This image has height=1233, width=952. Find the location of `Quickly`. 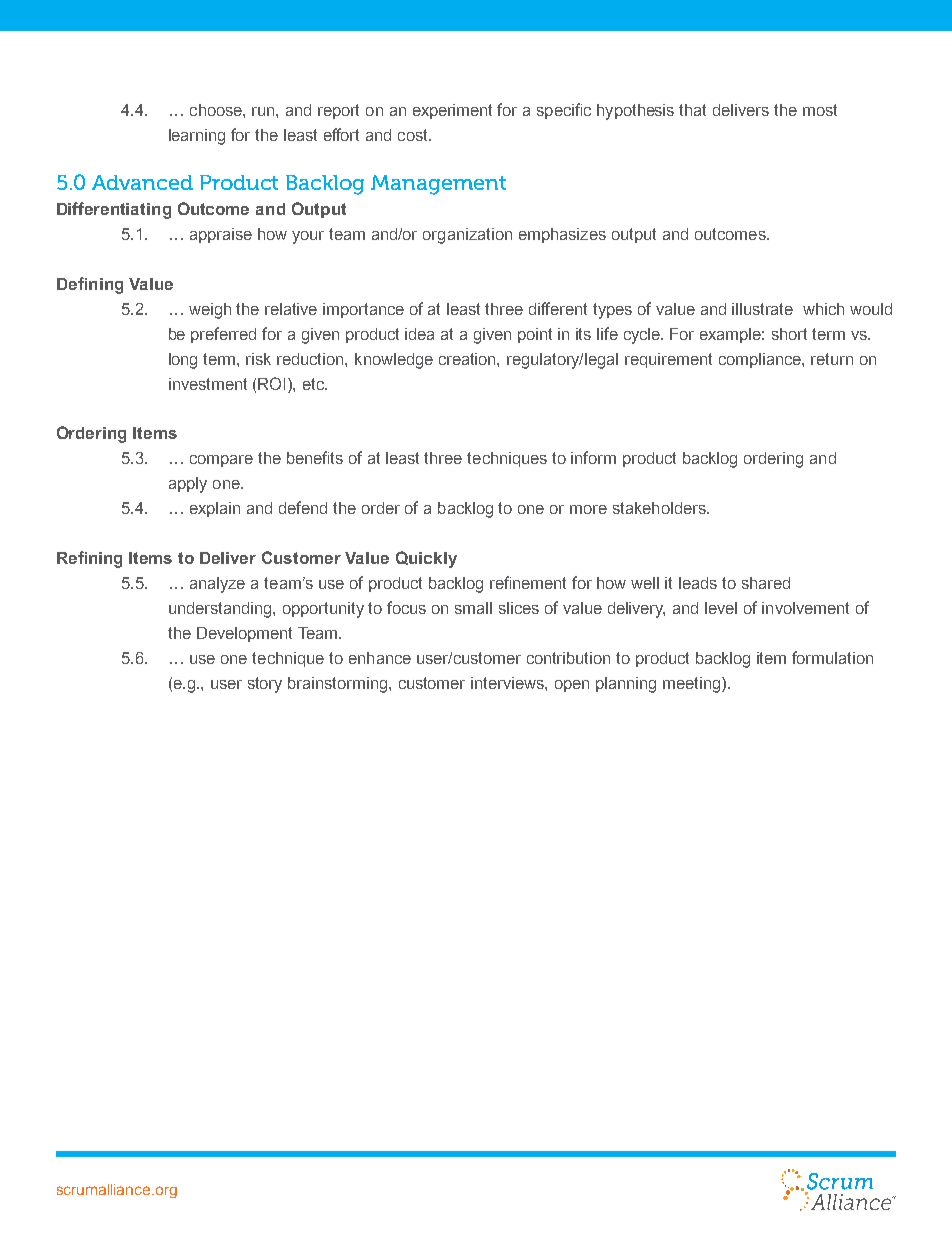

Quickly is located at coordinates (426, 559).
